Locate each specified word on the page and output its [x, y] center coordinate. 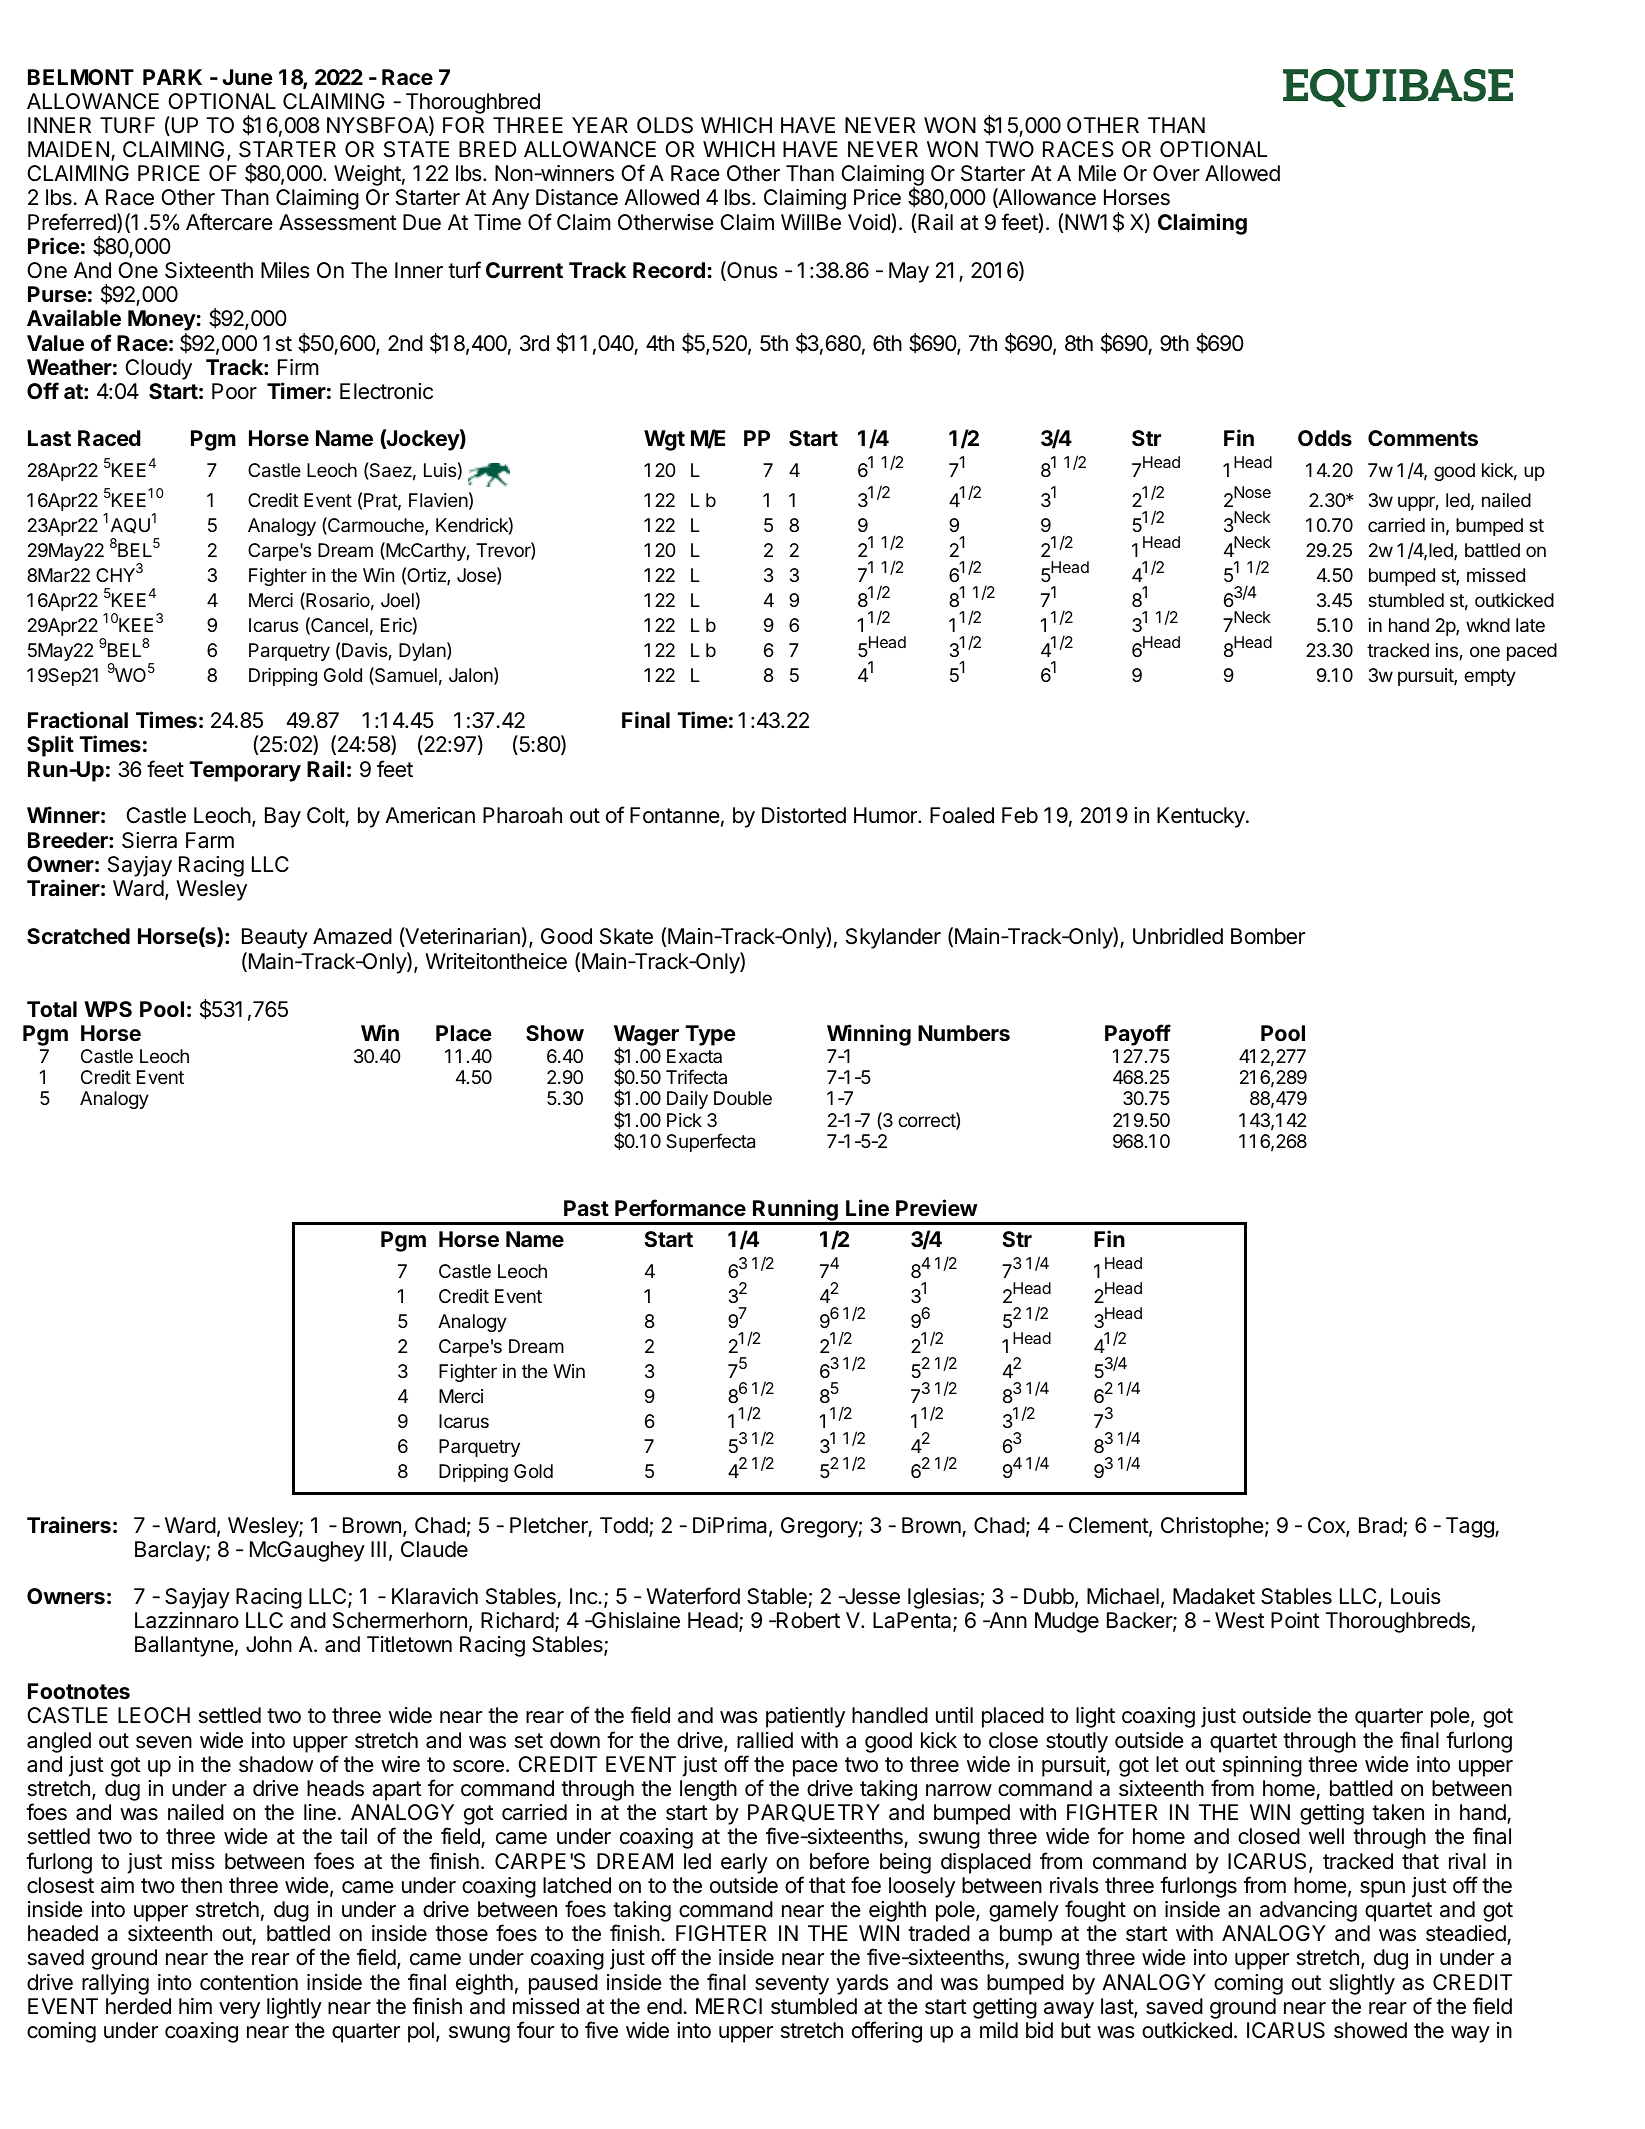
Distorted [804, 815]
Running [795, 1211]
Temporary [245, 771]
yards [862, 1984]
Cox [1327, 1526]
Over [1176, 173]
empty [1490, 677]
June [247, 77]
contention [249, 1982]
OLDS [665, 125]
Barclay [171, 1551]
